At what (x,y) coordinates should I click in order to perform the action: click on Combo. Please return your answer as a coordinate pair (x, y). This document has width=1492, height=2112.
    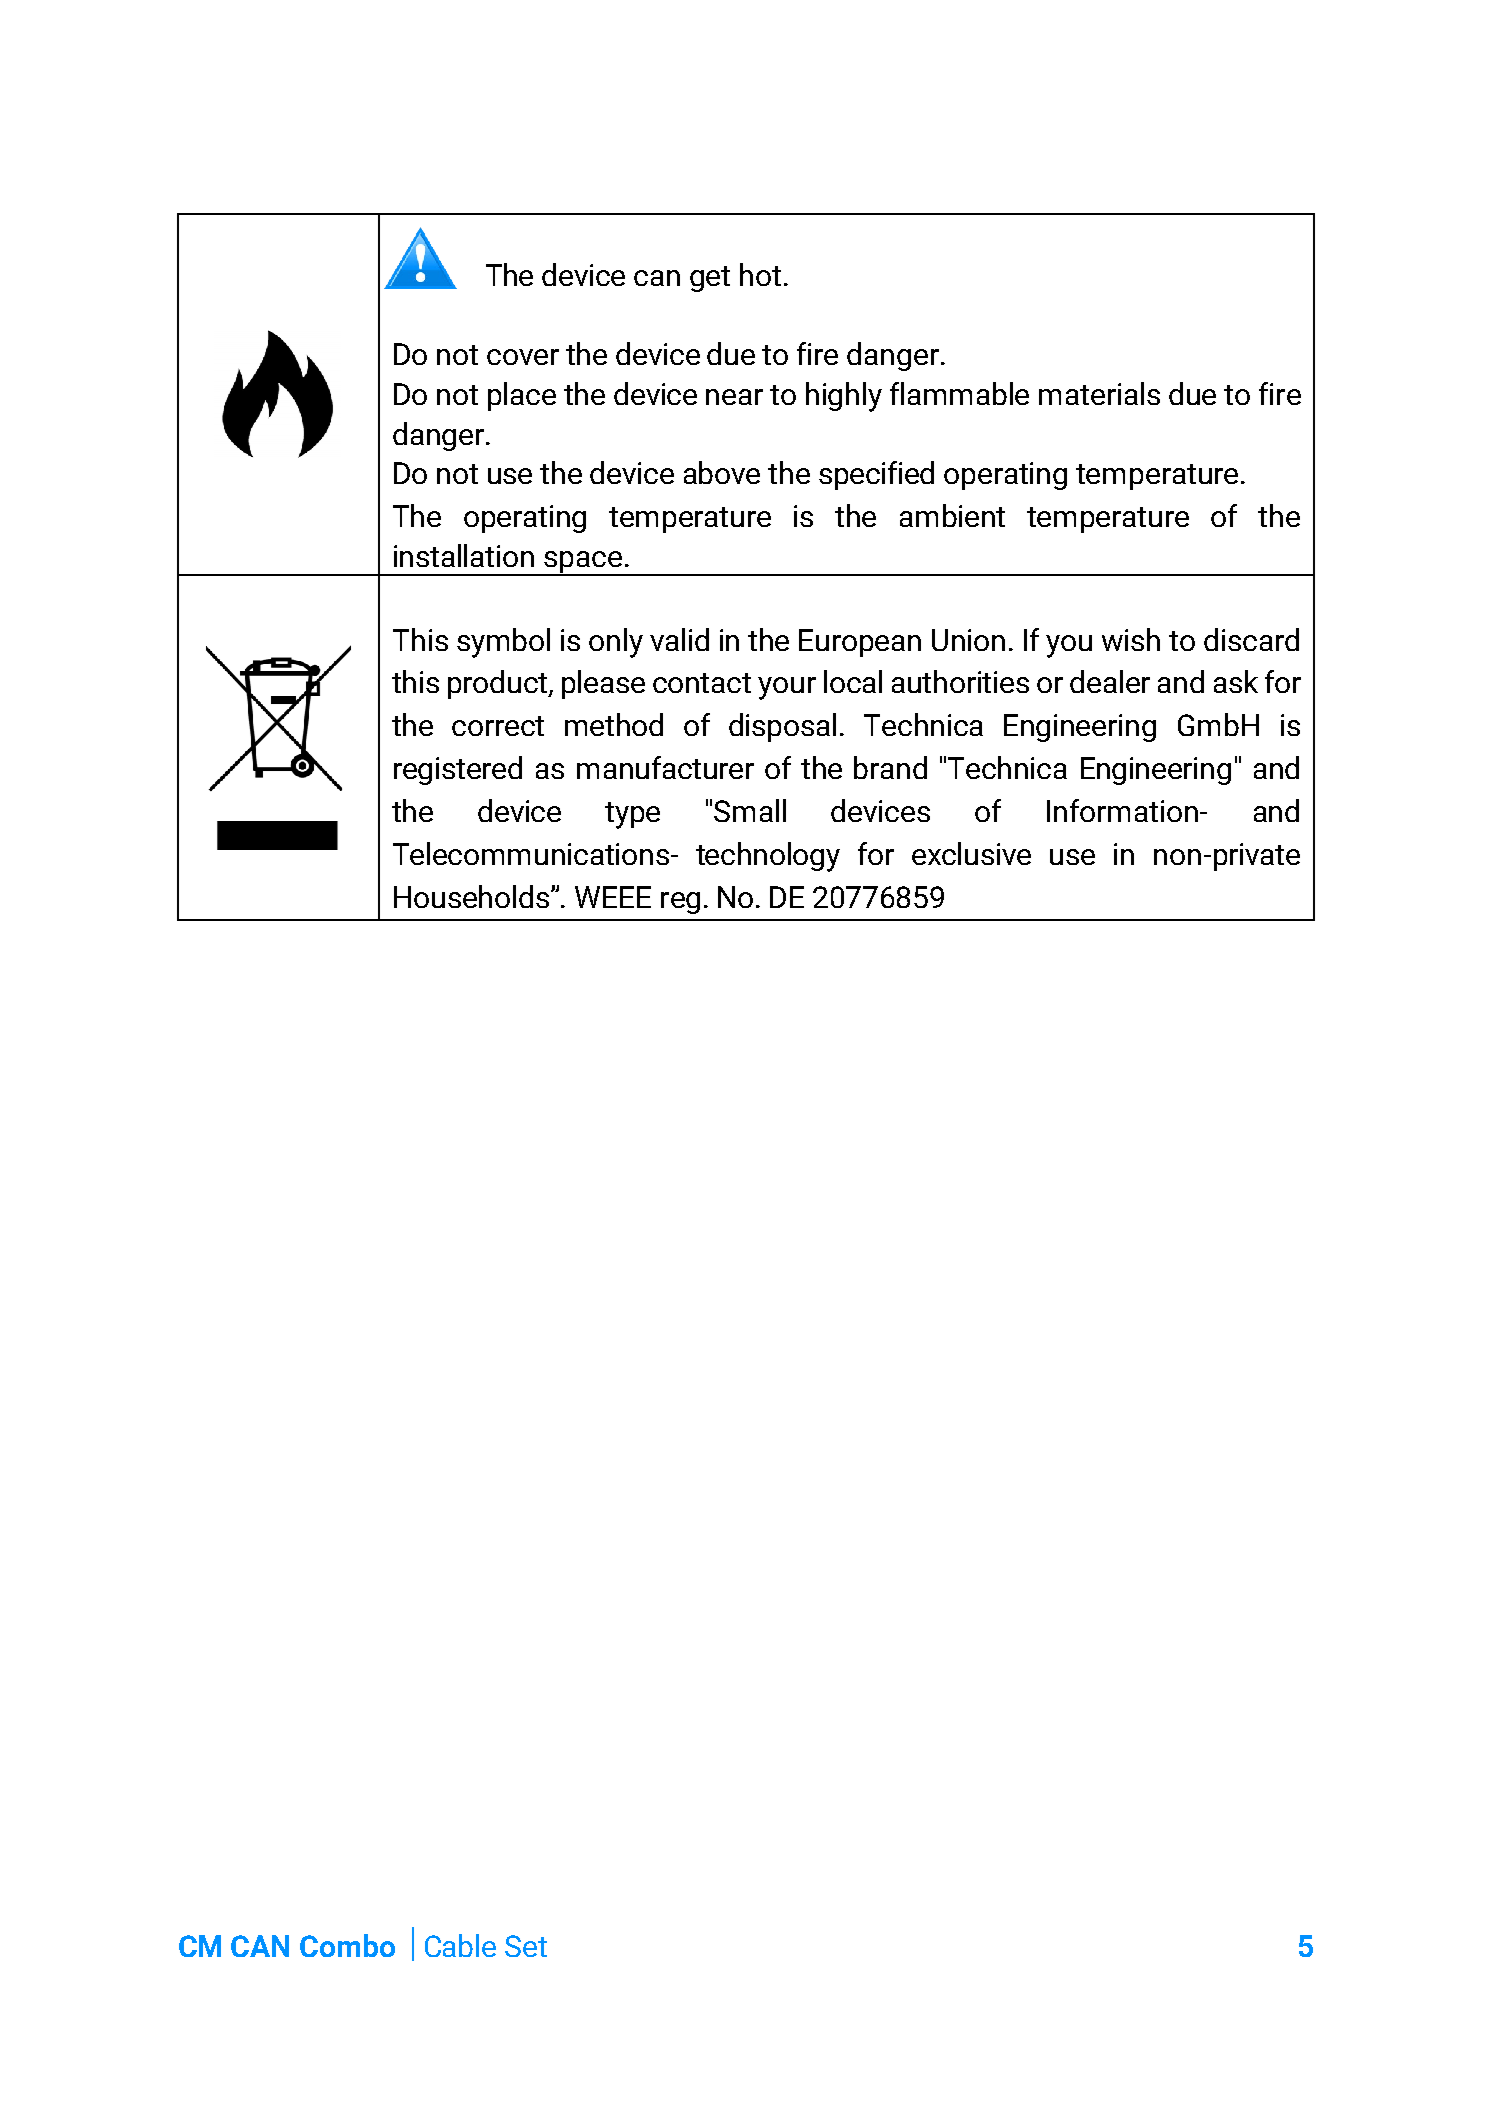
    Looking at the image, I should click on (347, 1945).
